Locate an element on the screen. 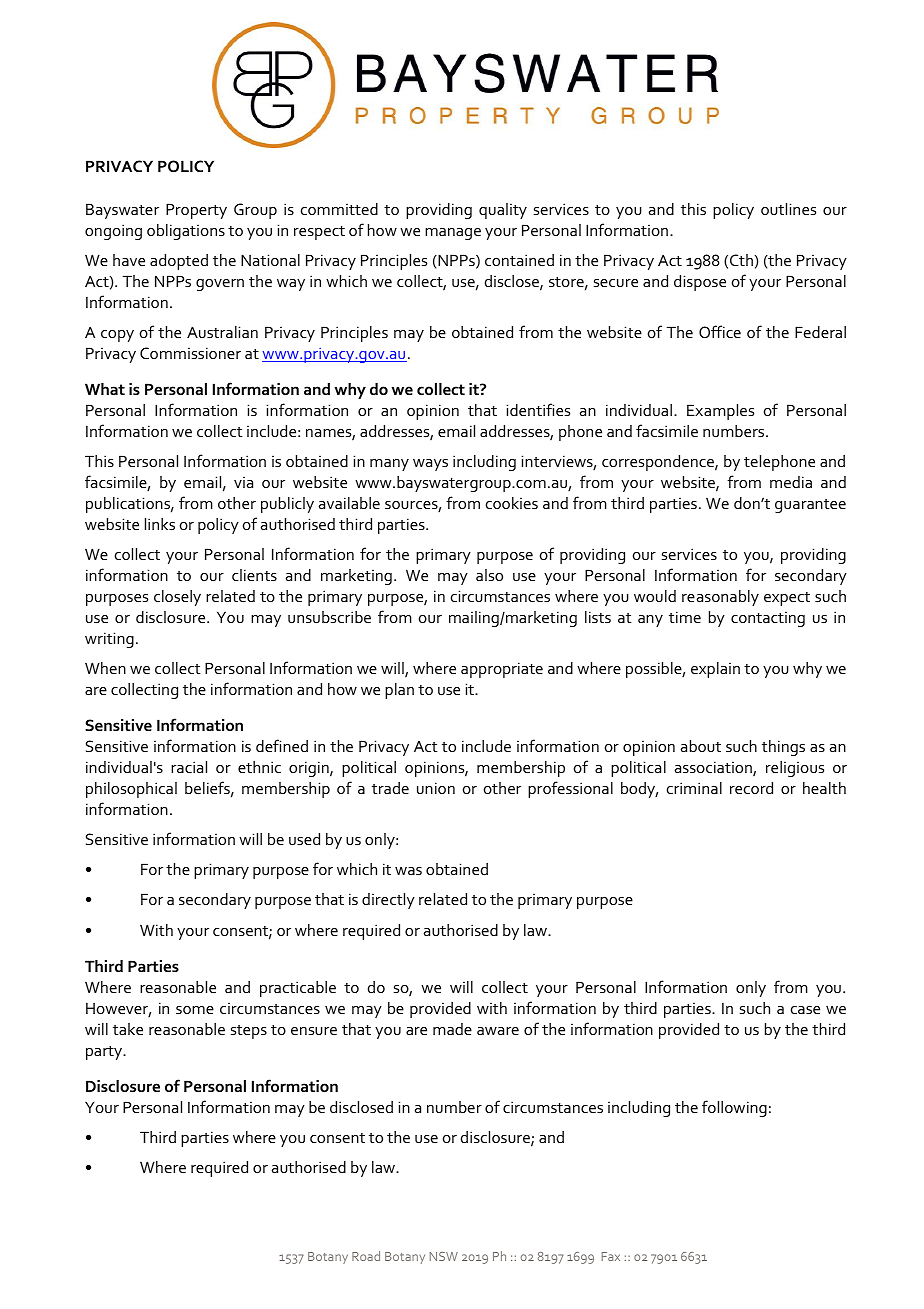 This screenshot has height=1309, width=924. racial is located at coordinates (189, 767).
